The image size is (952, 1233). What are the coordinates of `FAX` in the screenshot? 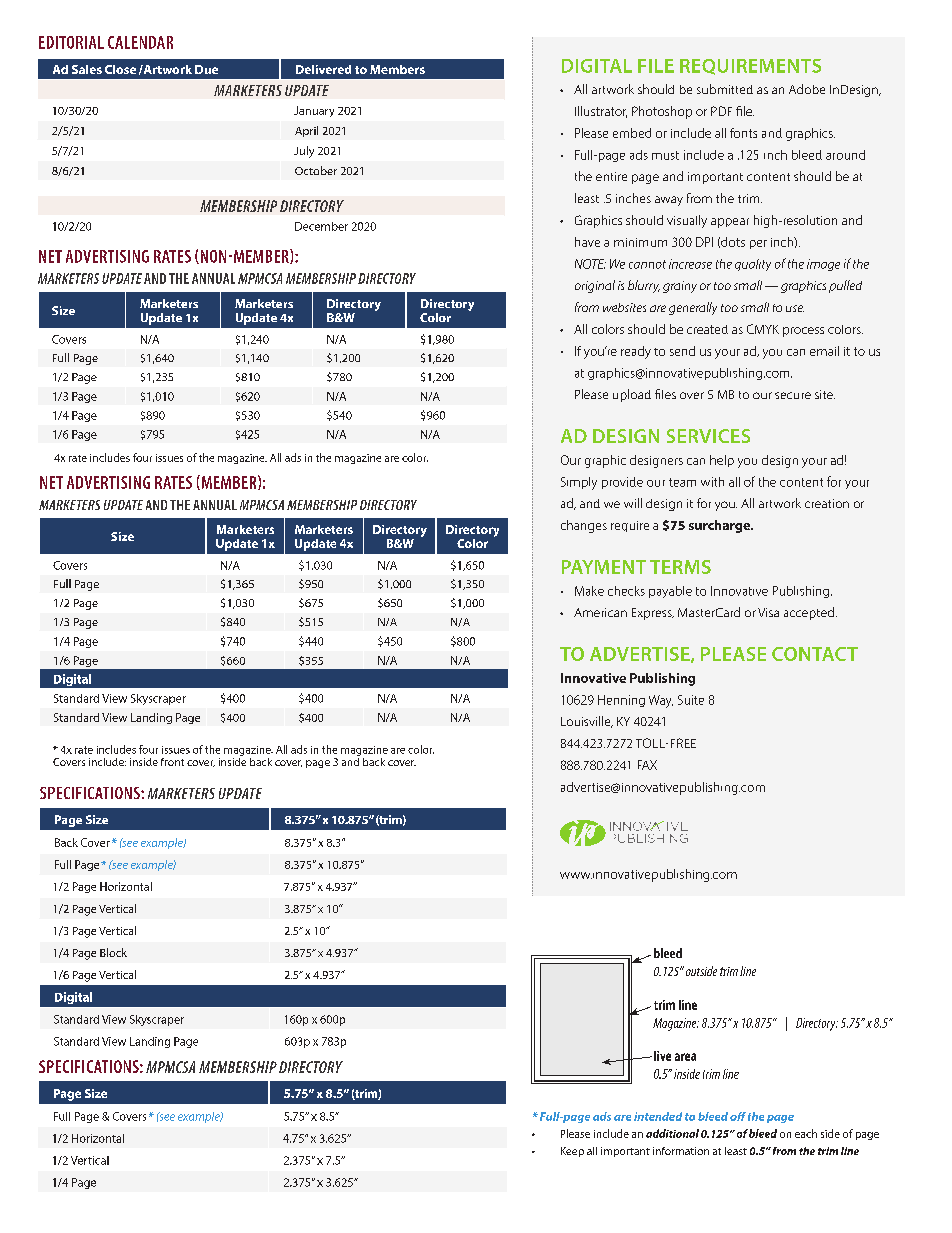 It's located at (647, 765).
